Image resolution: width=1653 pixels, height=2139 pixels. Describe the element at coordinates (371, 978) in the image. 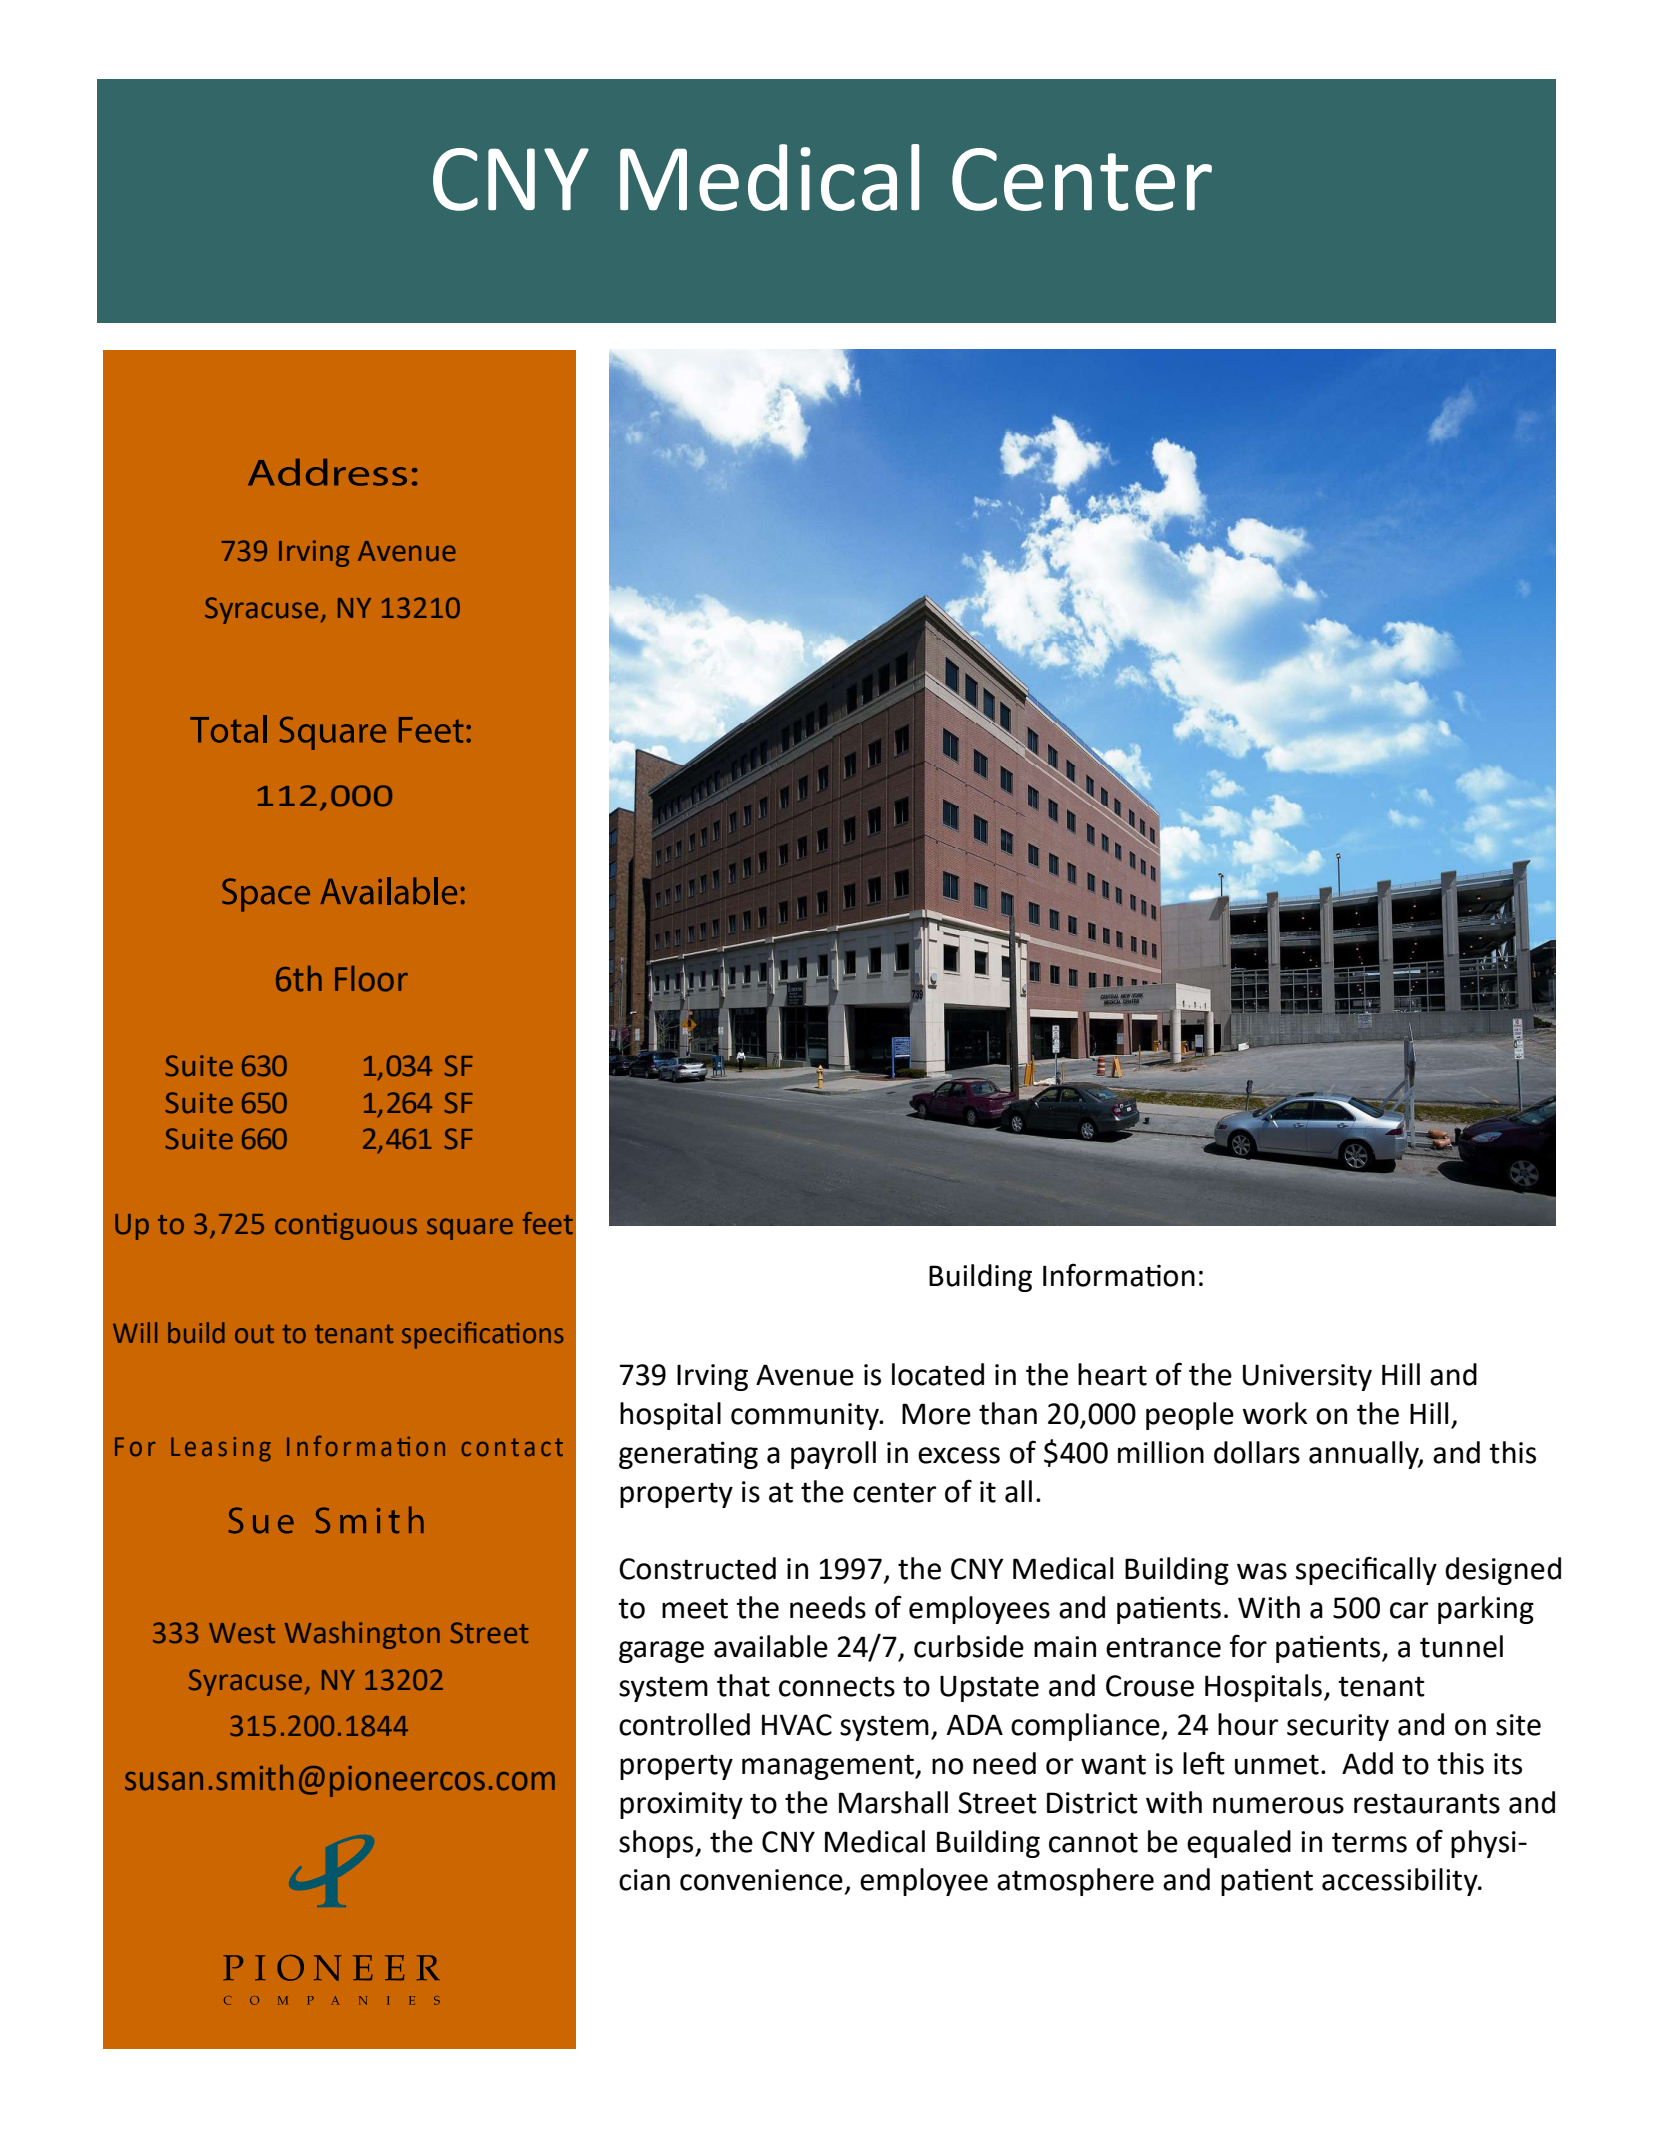

I see `Floor` at that location.
